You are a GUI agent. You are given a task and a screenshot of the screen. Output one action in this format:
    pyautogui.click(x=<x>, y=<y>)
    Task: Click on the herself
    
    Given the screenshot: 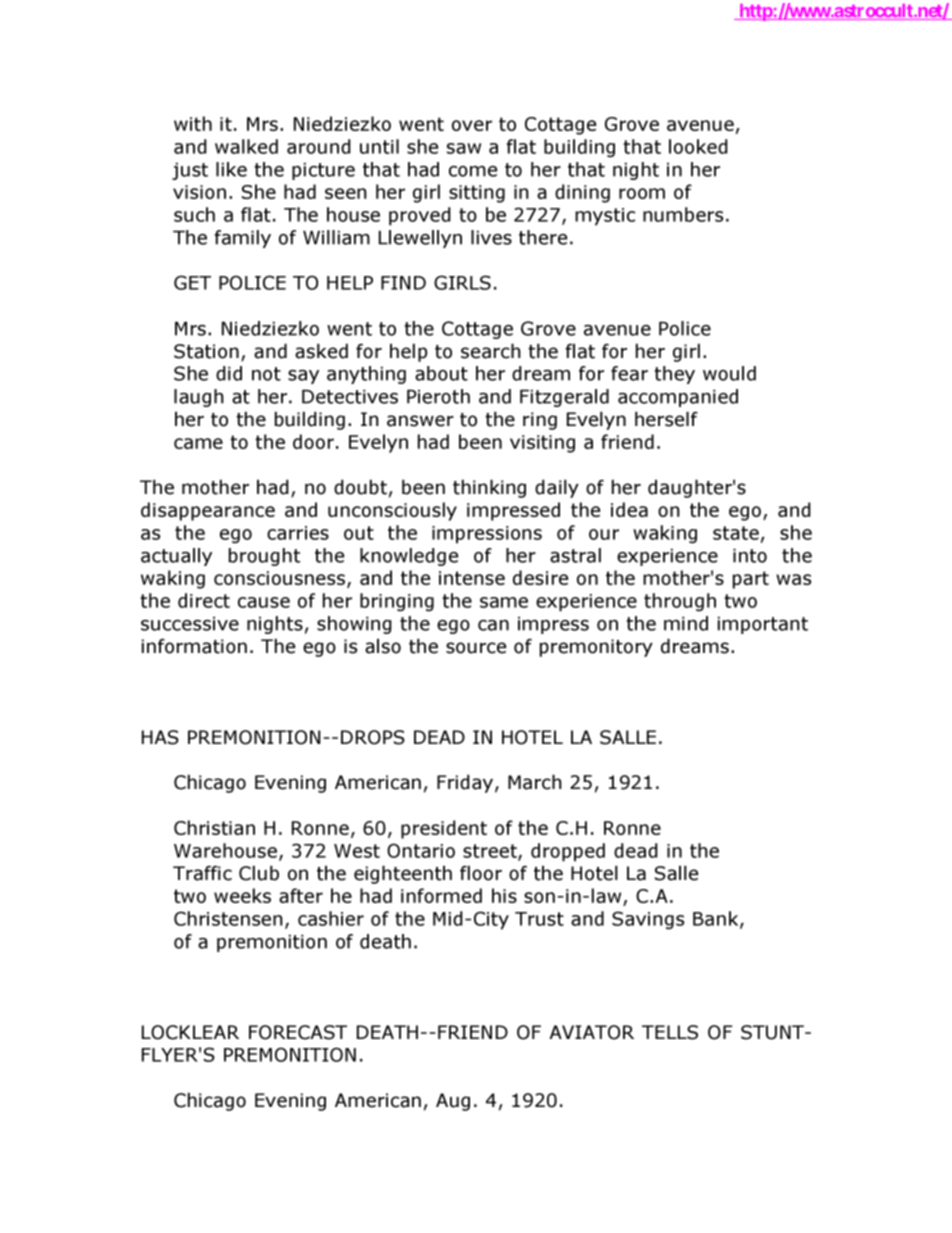 What is the action you would take?
    pyautogui.click(x=666, y=419)
